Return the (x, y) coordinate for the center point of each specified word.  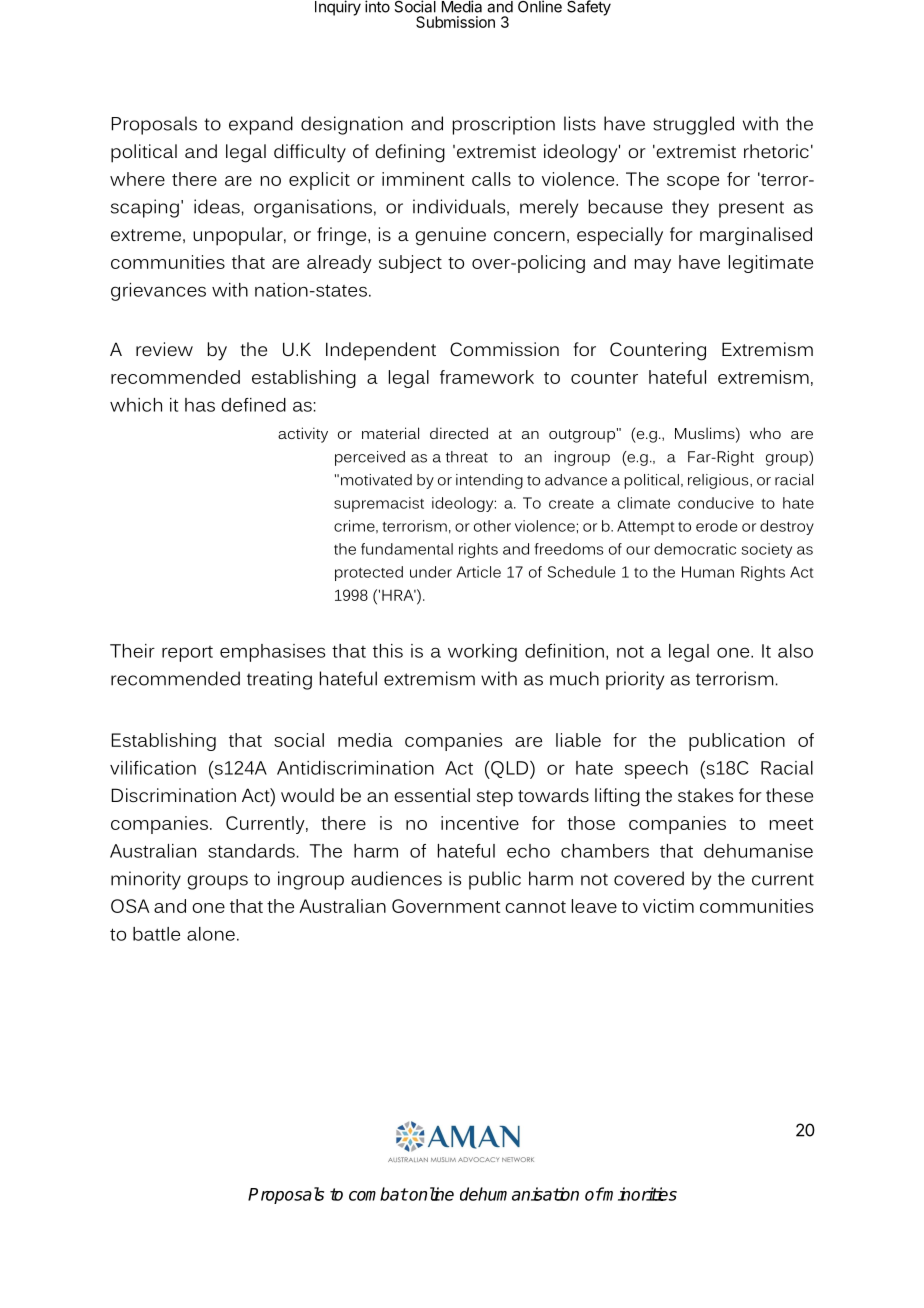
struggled (693, 125)
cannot (535, 907)
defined (253, 405)
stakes (705, 795)
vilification (153, 768)
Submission (455, 22)
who (765, 433)
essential (432, 795)
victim (668, 906)
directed (459, 433)
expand (261, 125)
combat (378, 1194)
